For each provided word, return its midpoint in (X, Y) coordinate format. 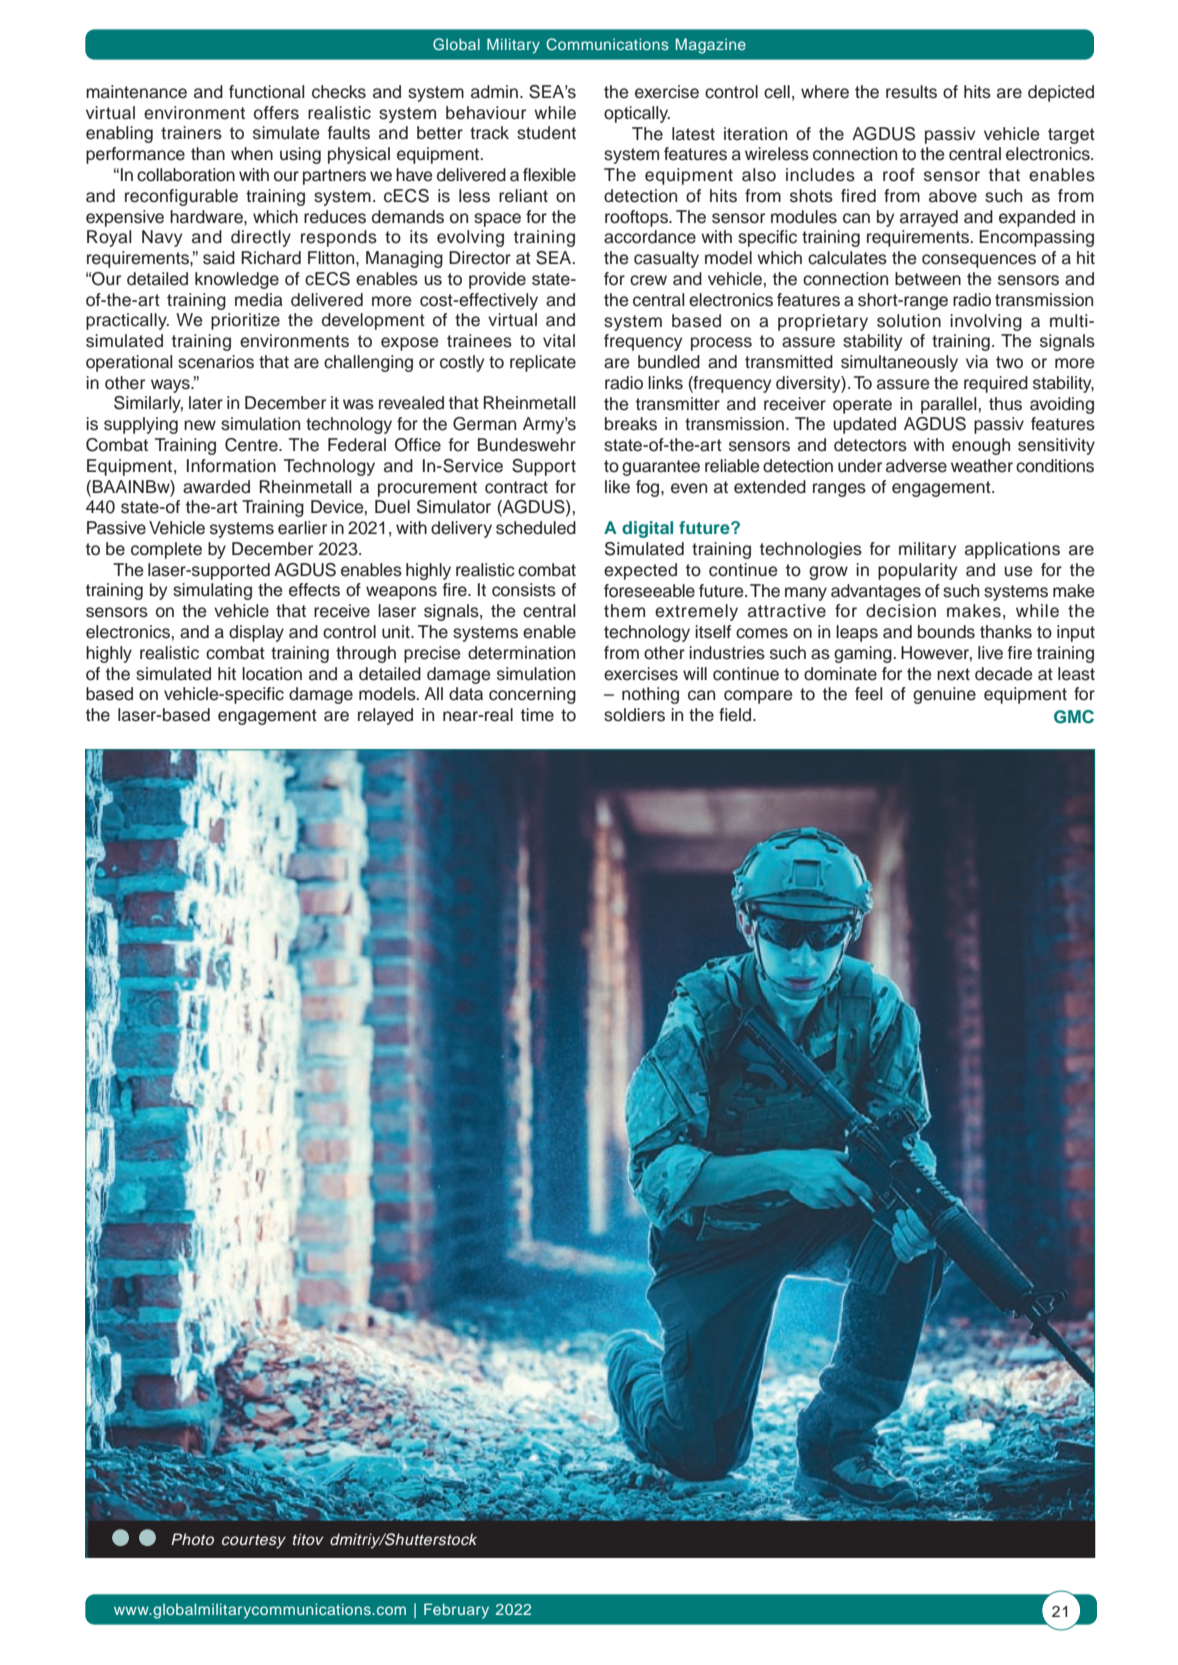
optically (637, 114)
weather (982, 466)
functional (267, 92)
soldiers (634, 715)
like (617, 487)
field (736, 715)
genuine (944, 695)
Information (231, 466)
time (537, 715)
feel (869, 694)
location (272, 674)
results (911, 92)
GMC (1074, 717)
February (456, 1611)
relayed (385, 716)
